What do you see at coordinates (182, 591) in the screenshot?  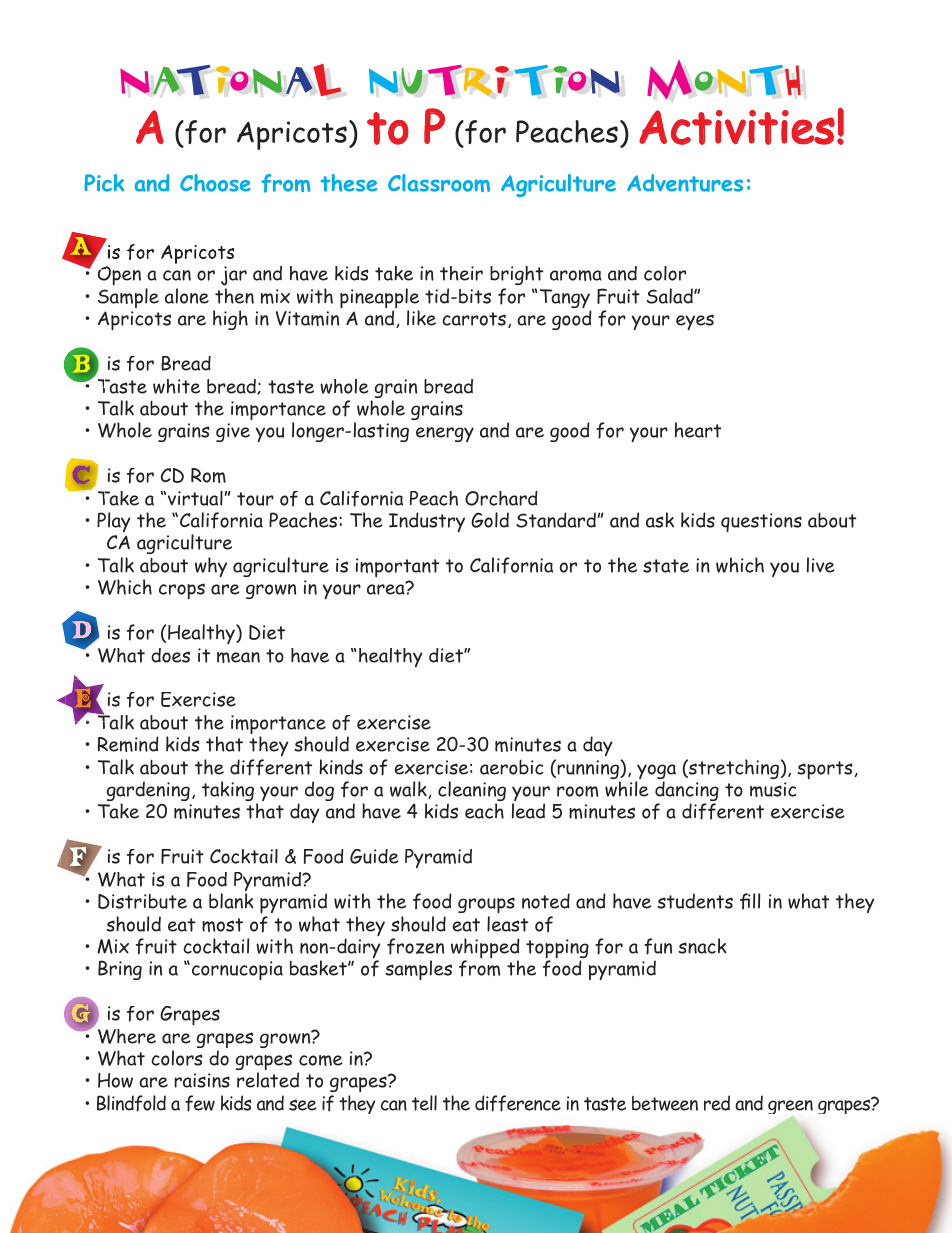 I see `crops` at bounding box center [182, 591].
